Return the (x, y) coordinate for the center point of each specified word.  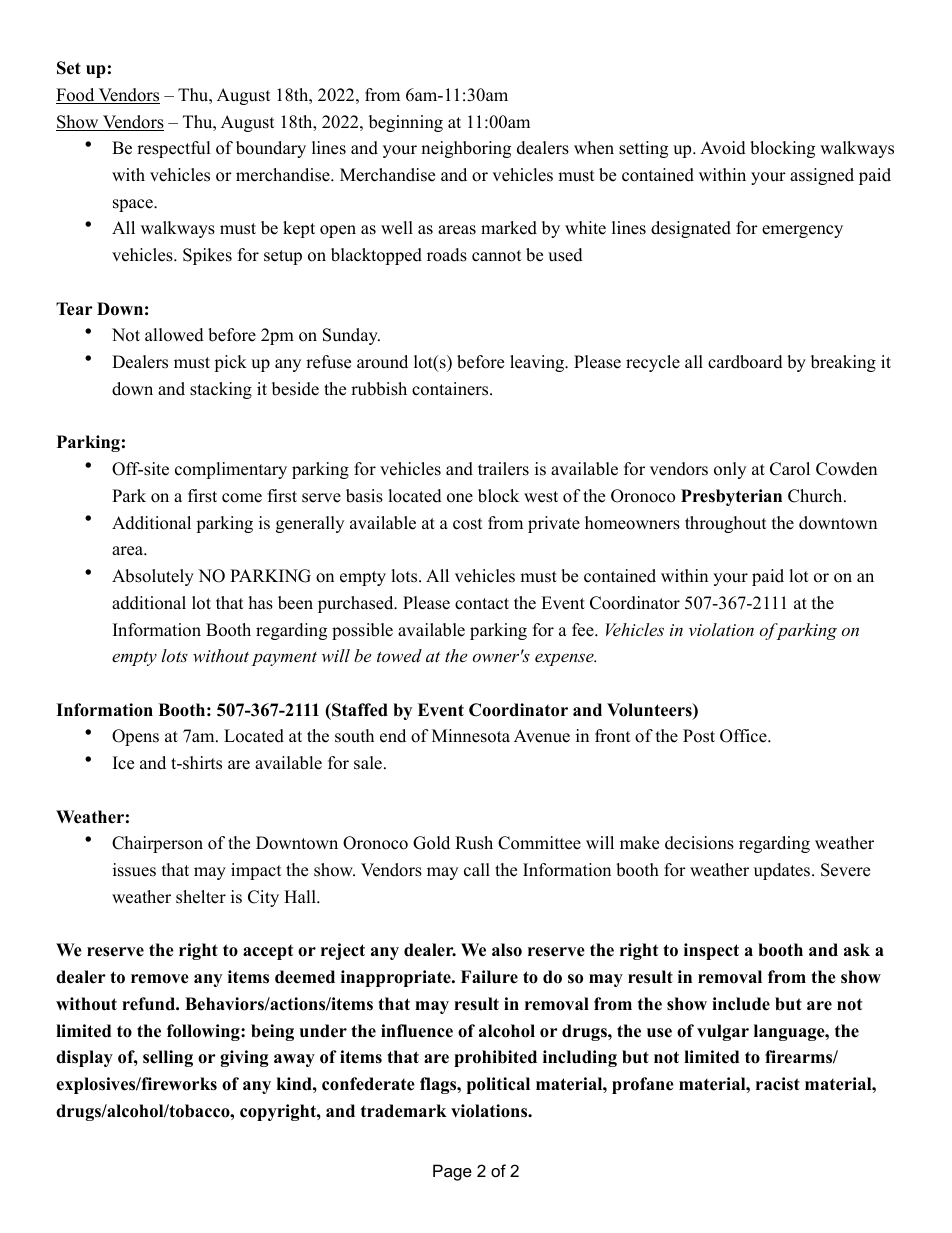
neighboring (466, 149)
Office (744, 736)
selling (168, 1058)
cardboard (745, 362)
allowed (174, 335)
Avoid (723, 148)
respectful (174, 149)
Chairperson (157, 844)
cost (468, 524)
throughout (726, 524)
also (507, 950)
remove (160, 979)
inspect (711, 951)
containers (451, 389)
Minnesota (471, 736)
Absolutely (153, 577)
